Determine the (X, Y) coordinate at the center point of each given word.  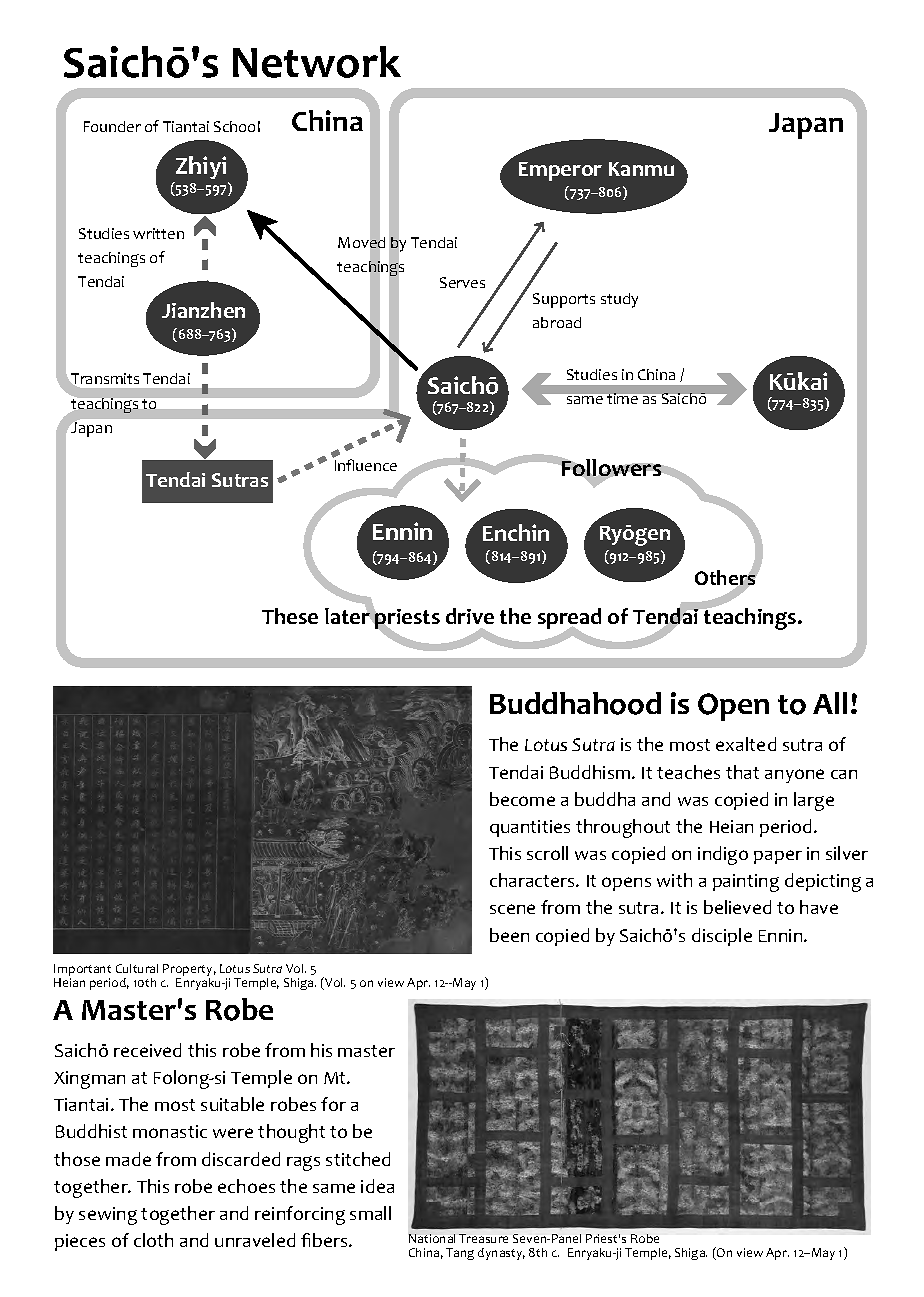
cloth (153, 1240)
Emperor (560, 171)
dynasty (501, 1254)
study (619, 300)
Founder (112, 126)
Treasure (483, 1238)
